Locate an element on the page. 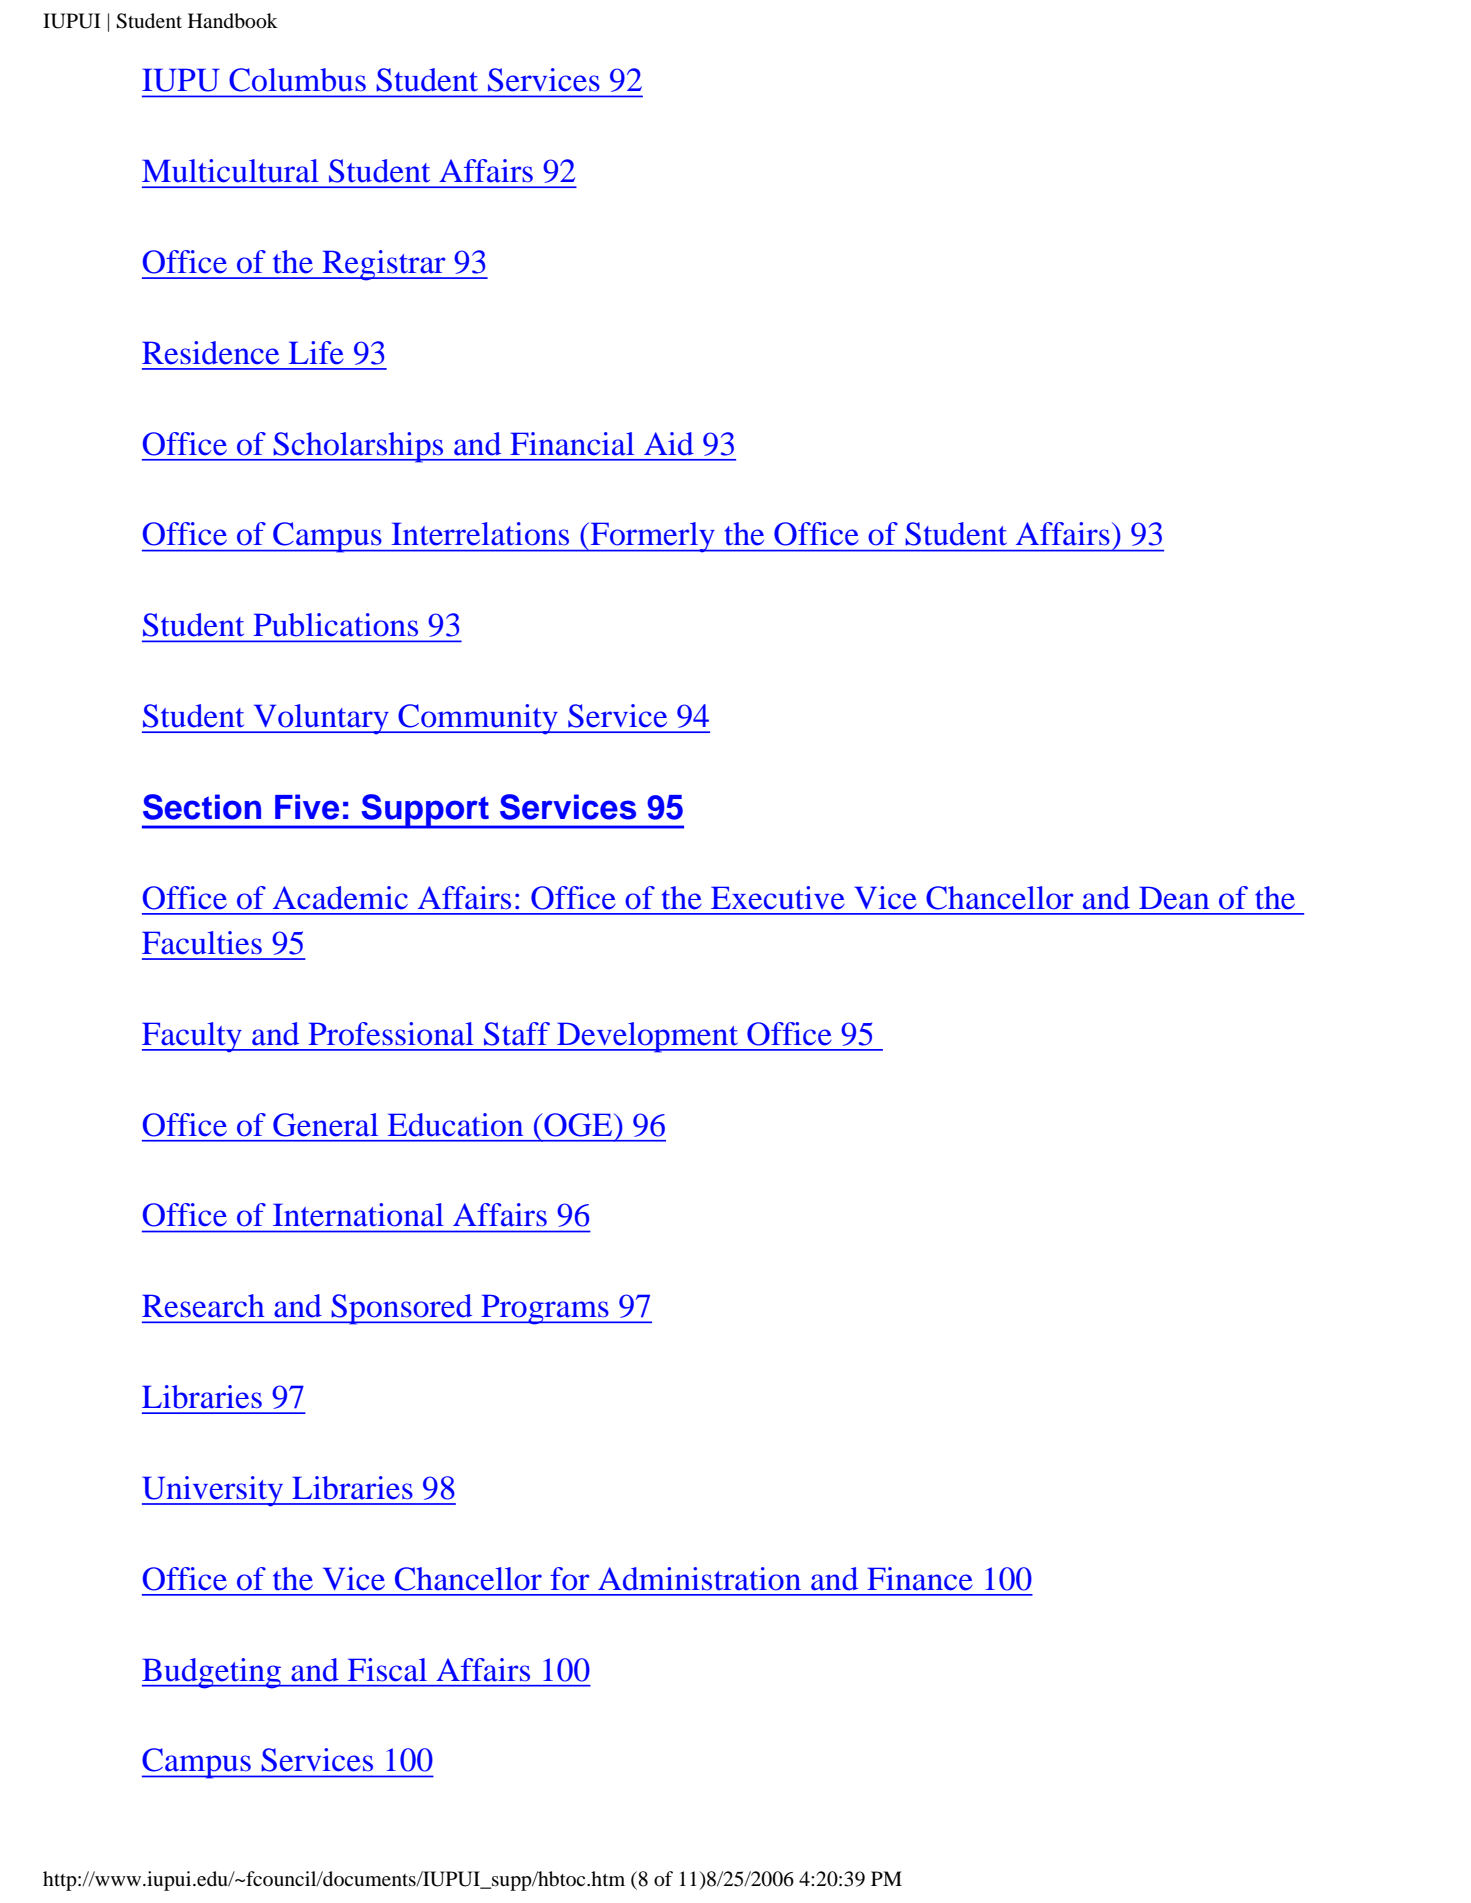 Image resolution: width=1471 pixels, height=1903 pixels. Programs is located at coordinates (545, 1309).
